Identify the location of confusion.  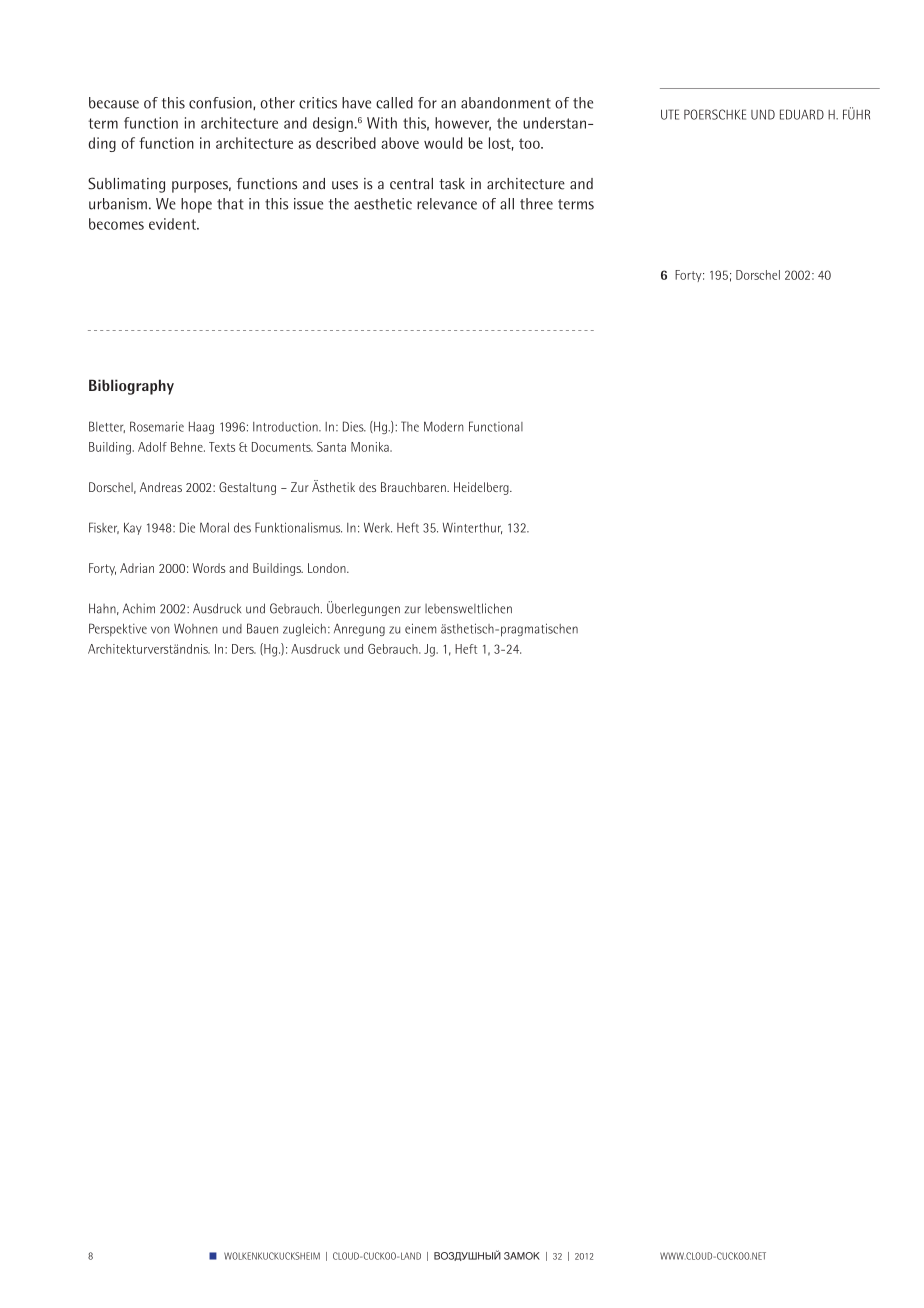
(221, 103).
